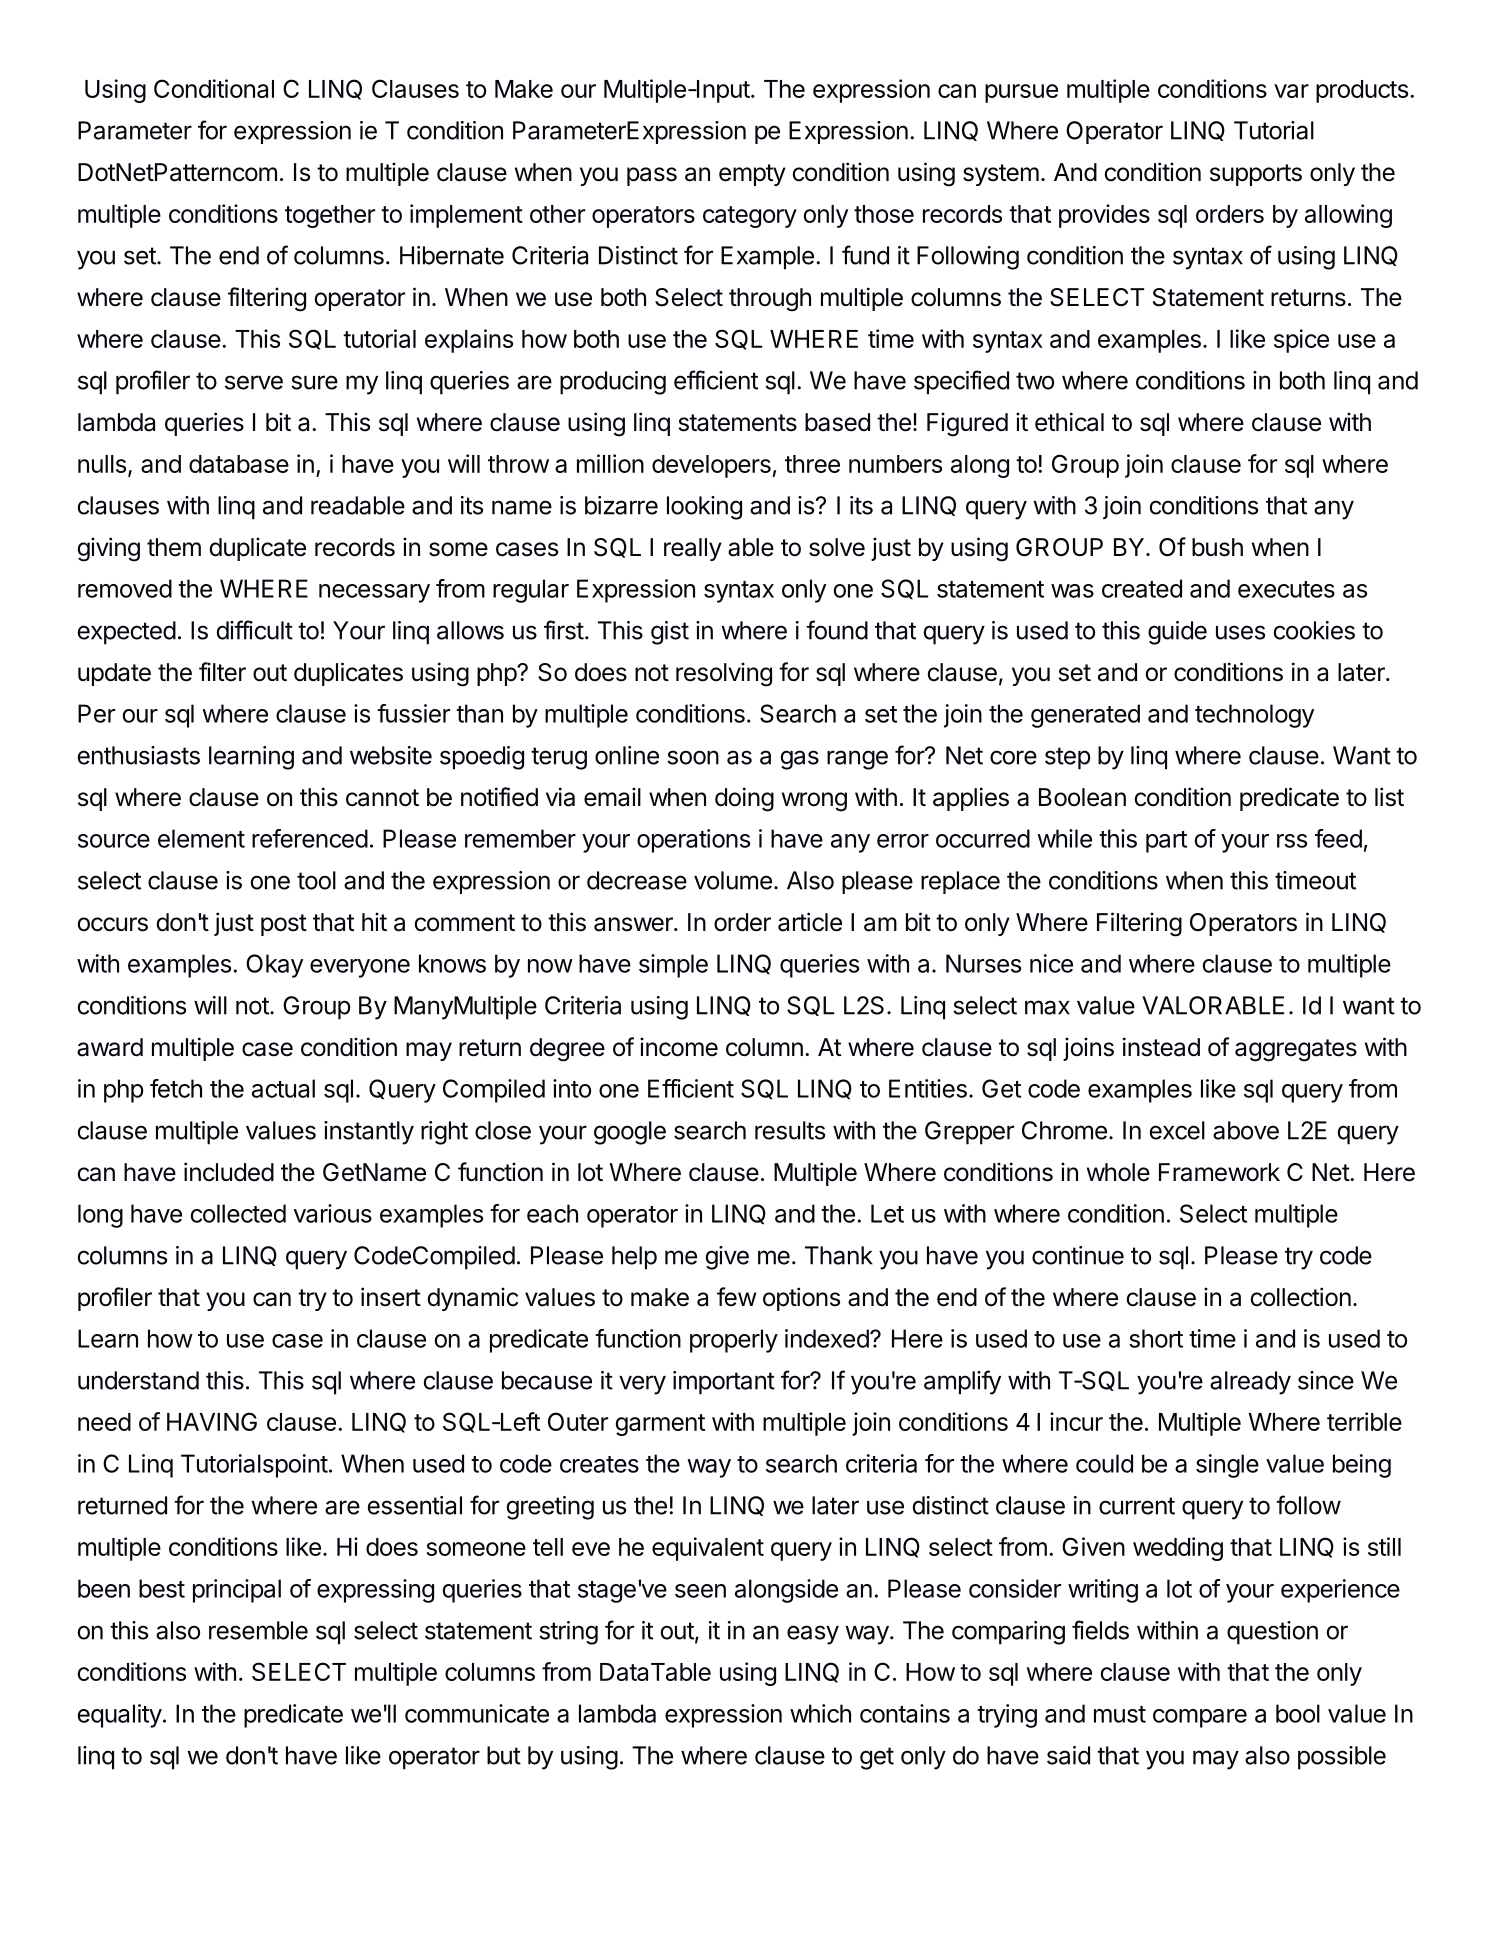 The image size is (1500, 1941). Describe the element at coordinates (752, 175) in the image. I see `empty` at that location.
